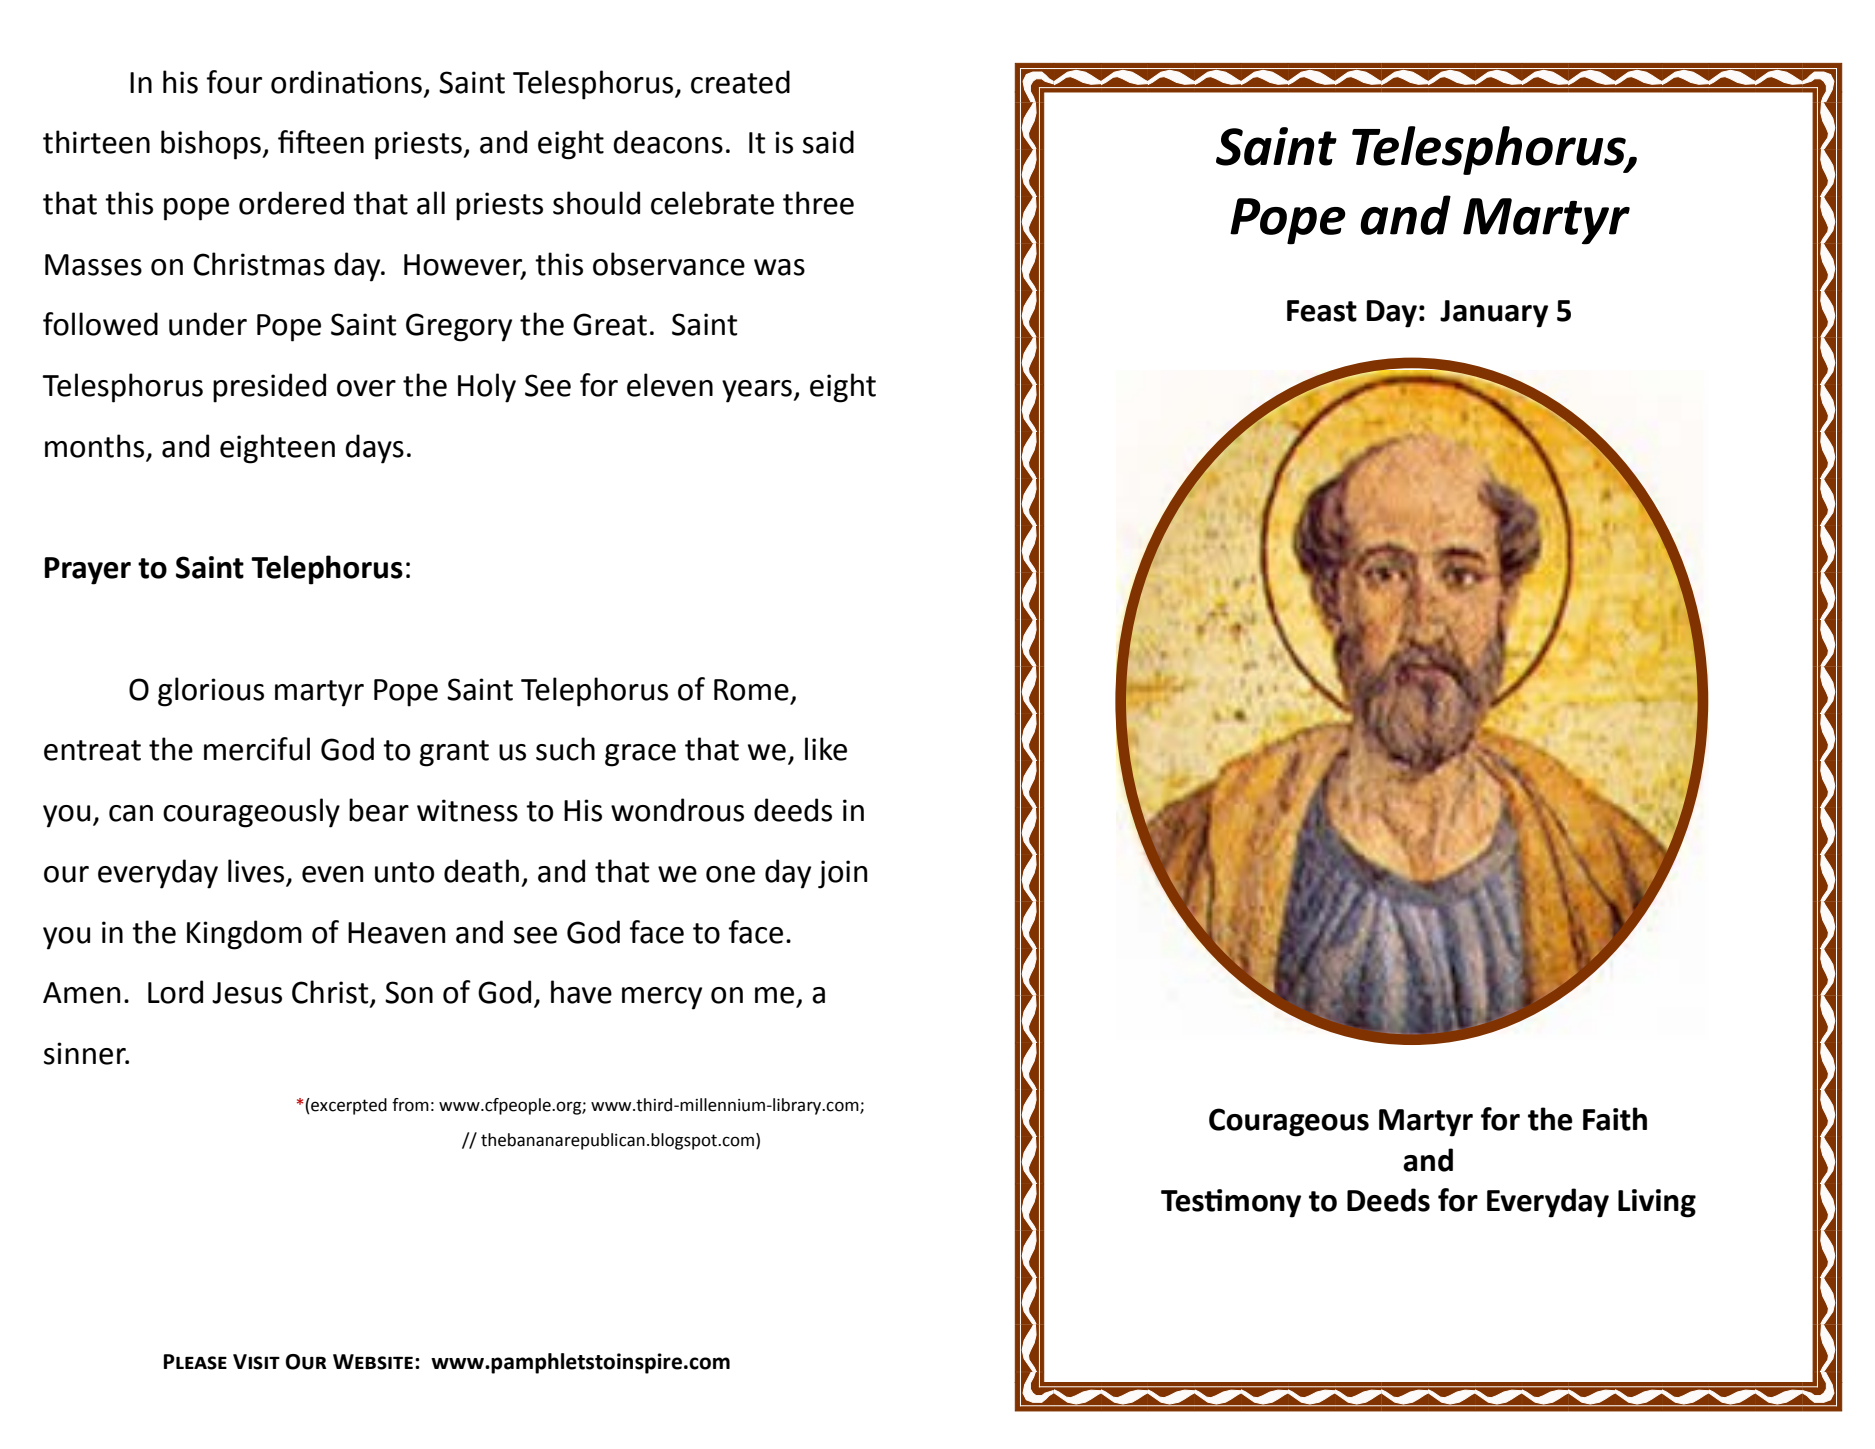 This image has width=1875, height=1449. What do you see at coordinates (321, 142) in the image?
I see `fifteen` at bounding box center [321, 142].
